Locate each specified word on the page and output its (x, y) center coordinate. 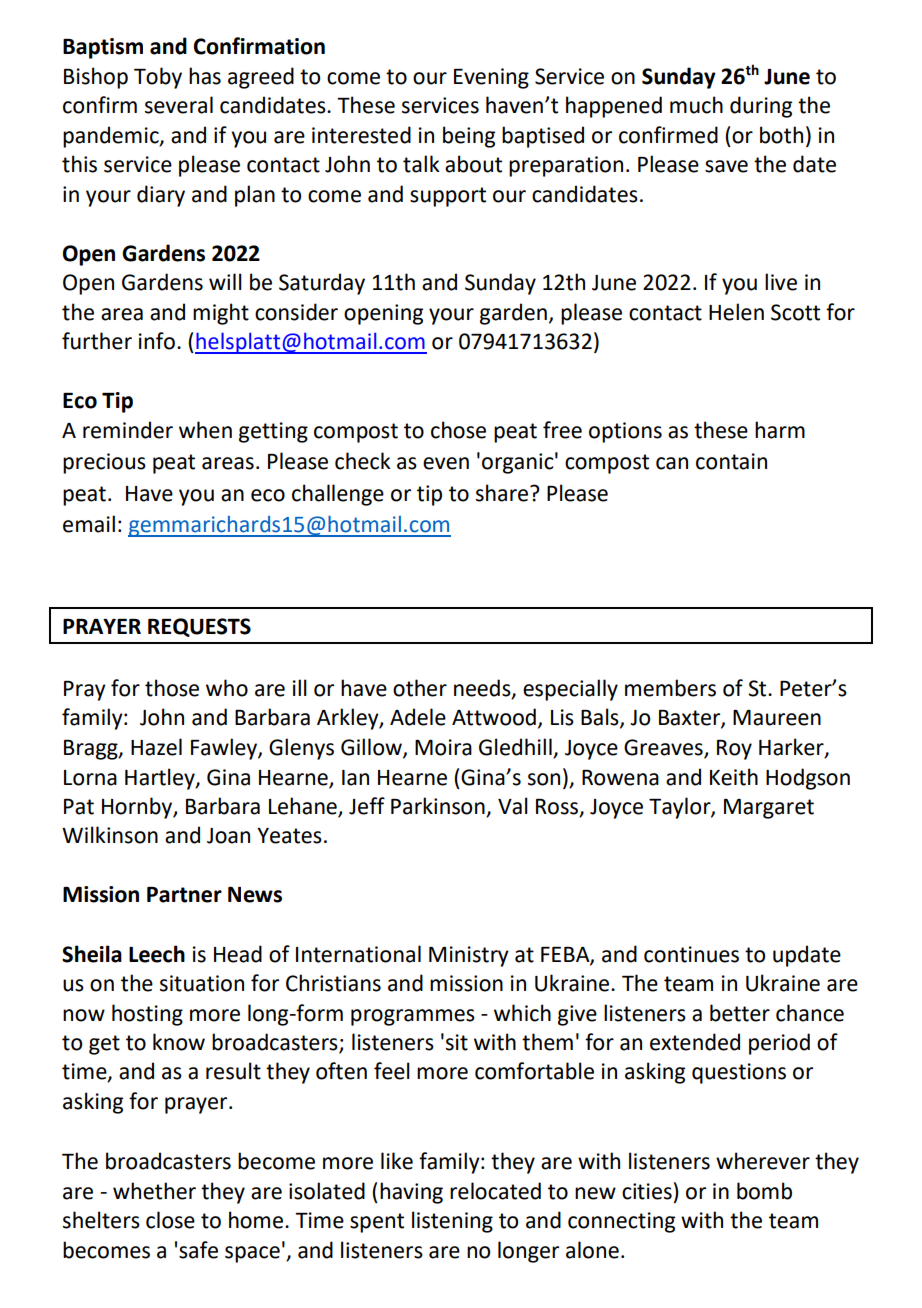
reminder (128, 430)
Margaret (769, 809)
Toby (158, 78)
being (469, 137)
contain (731, 461)
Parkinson (438, 806)
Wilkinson (110, 835)
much (696, 105)
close (170, 1220)
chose (458, 430)
